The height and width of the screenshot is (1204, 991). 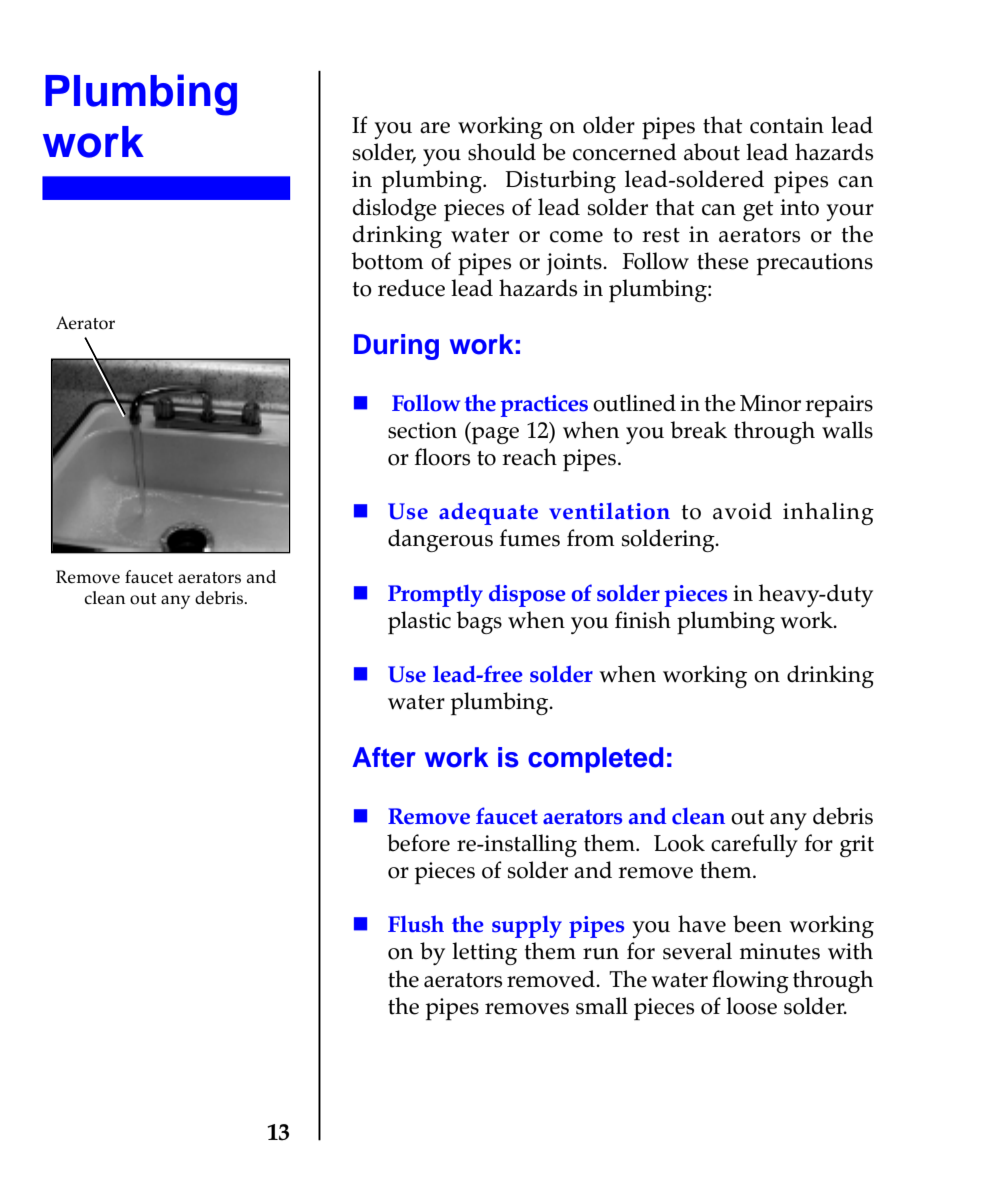 I want to click on dangerous, so click(x=440, y=540).
